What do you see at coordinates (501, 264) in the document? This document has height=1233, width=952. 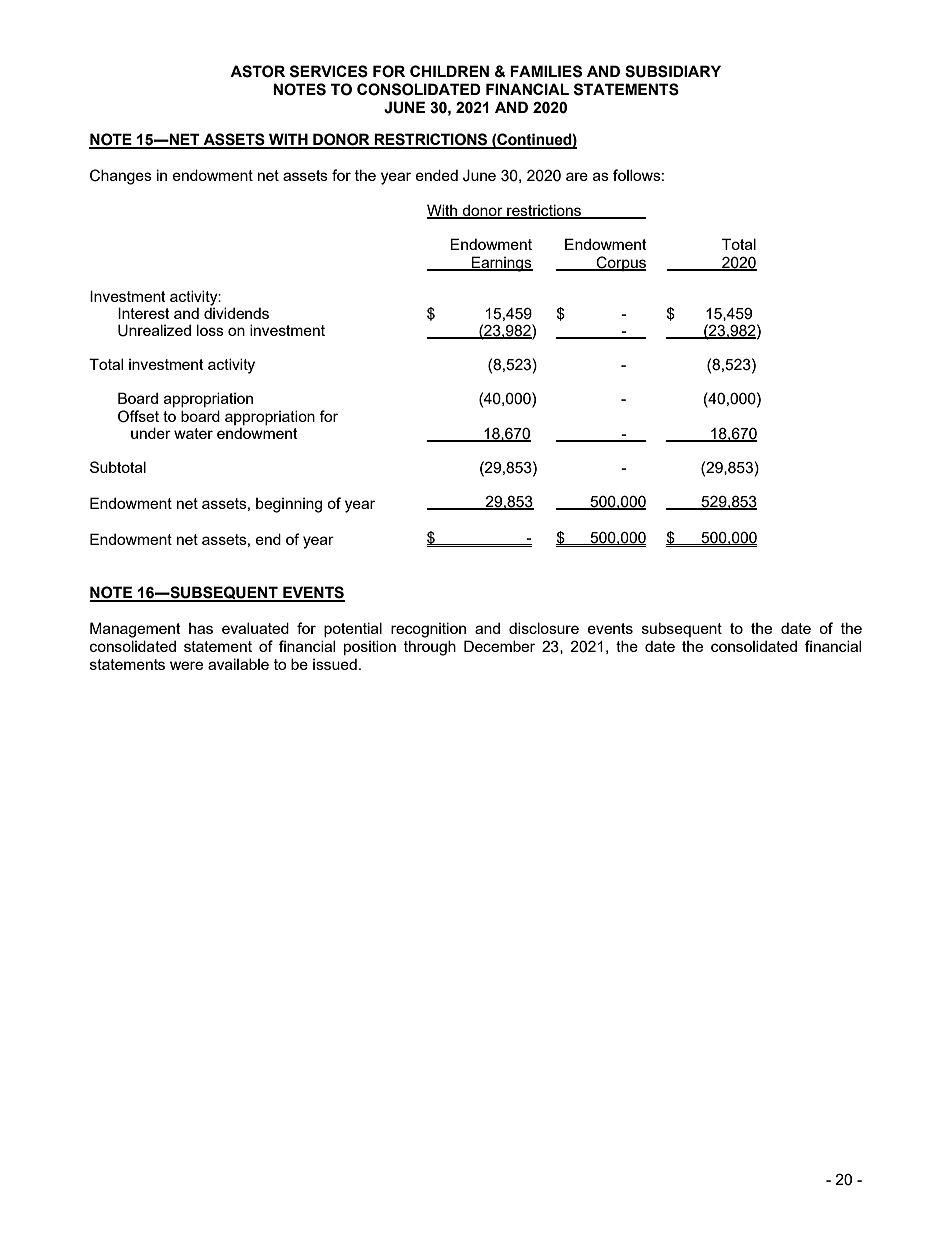 I see `Earnings` at bounding box center [501, 264].
